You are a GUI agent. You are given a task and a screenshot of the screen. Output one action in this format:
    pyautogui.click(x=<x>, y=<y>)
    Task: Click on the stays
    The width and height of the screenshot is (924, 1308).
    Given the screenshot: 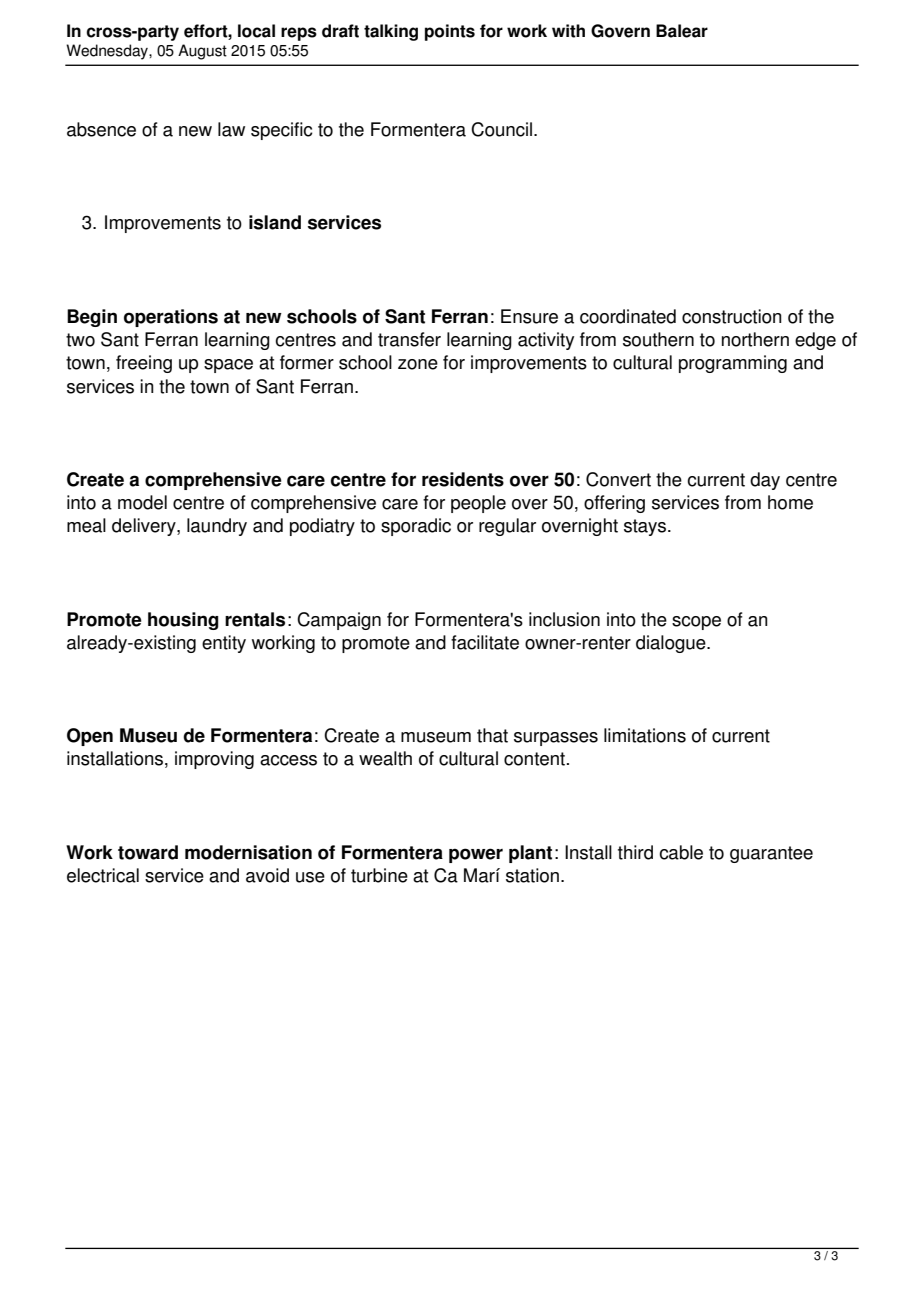 What is the action you would take?
    pyautogui.click(x=646, y=527)
